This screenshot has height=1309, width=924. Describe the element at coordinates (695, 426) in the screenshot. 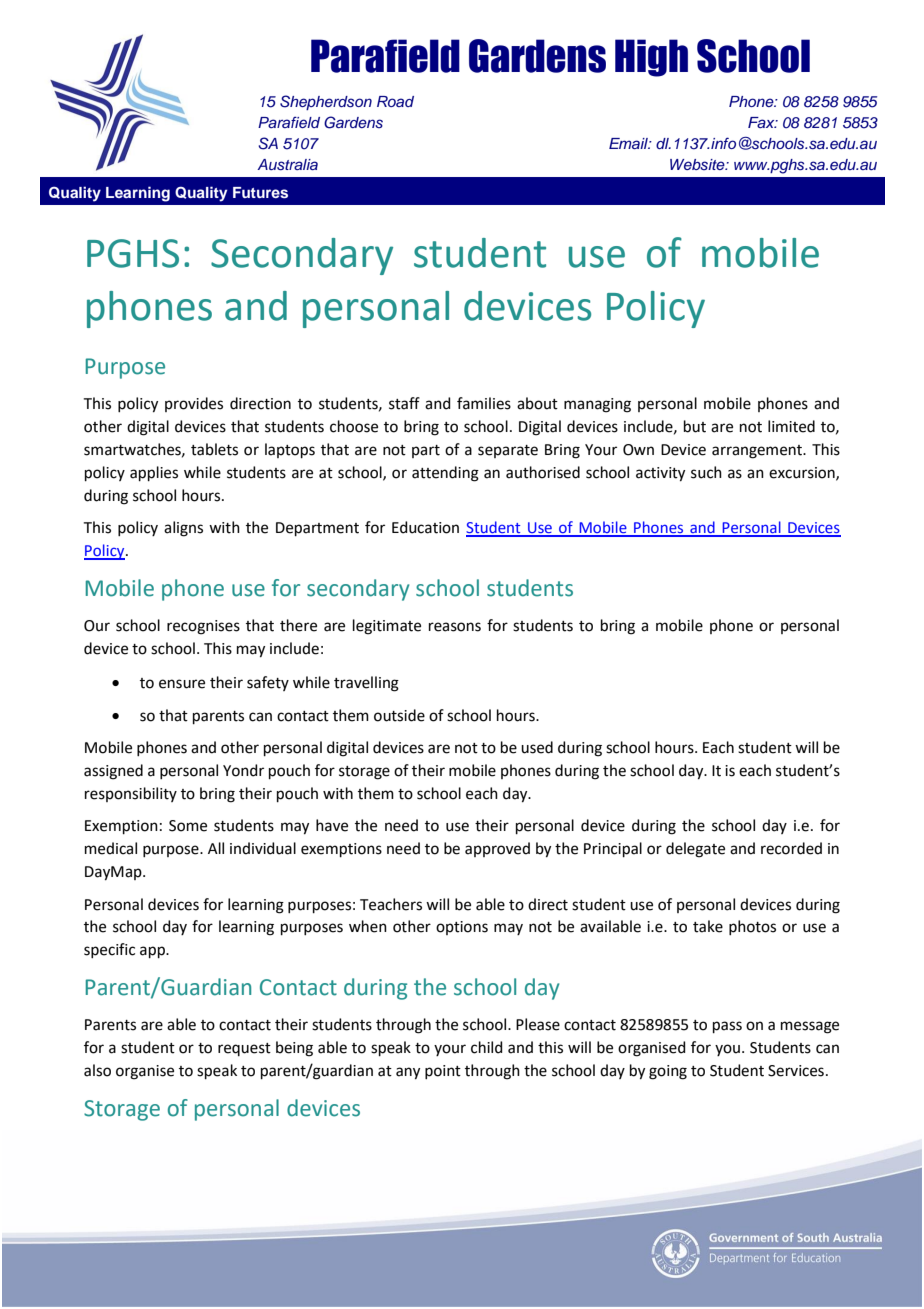

I see `but` at that location.
